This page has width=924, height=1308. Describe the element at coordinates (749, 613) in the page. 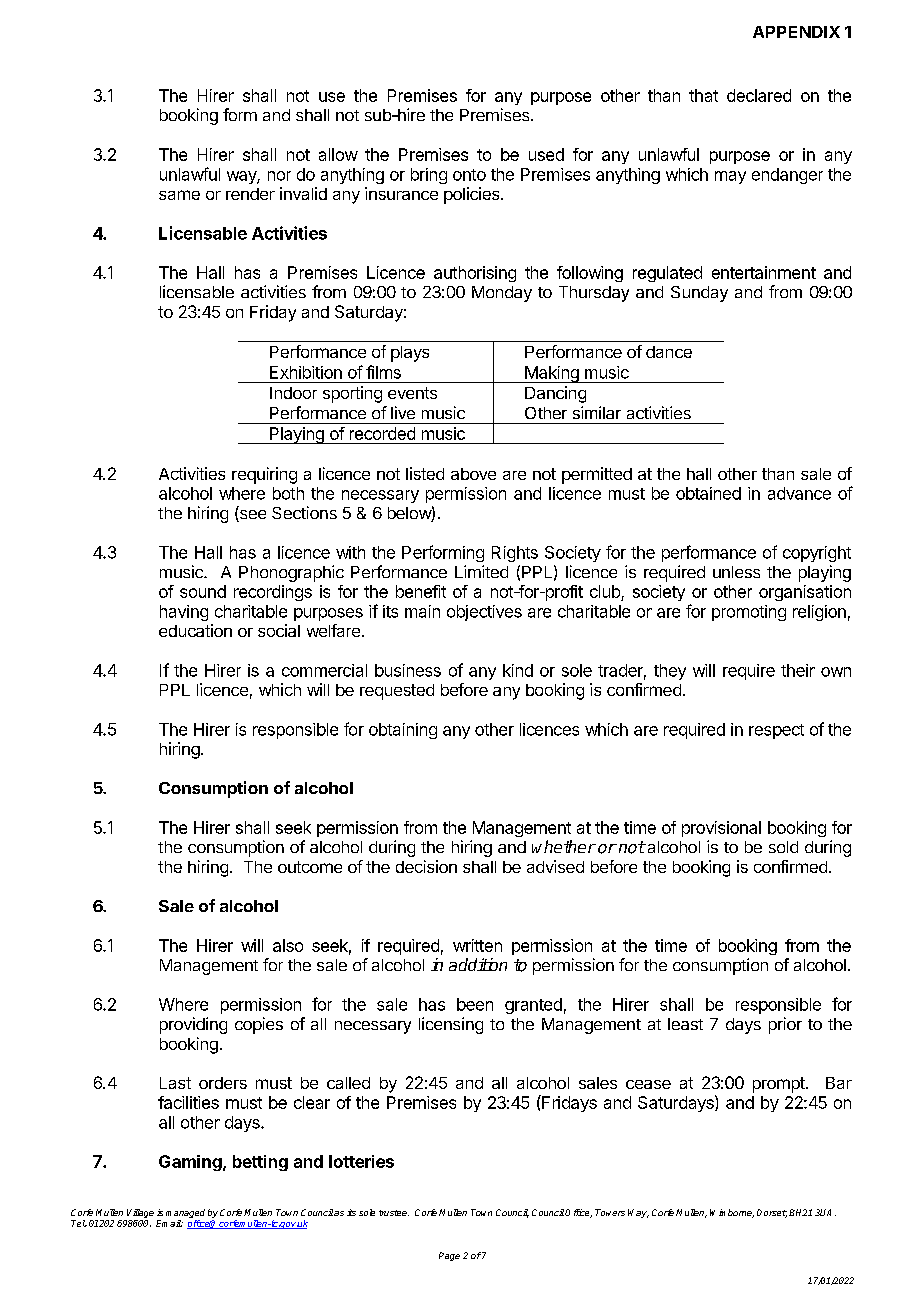

I see `promoting` at that location.
